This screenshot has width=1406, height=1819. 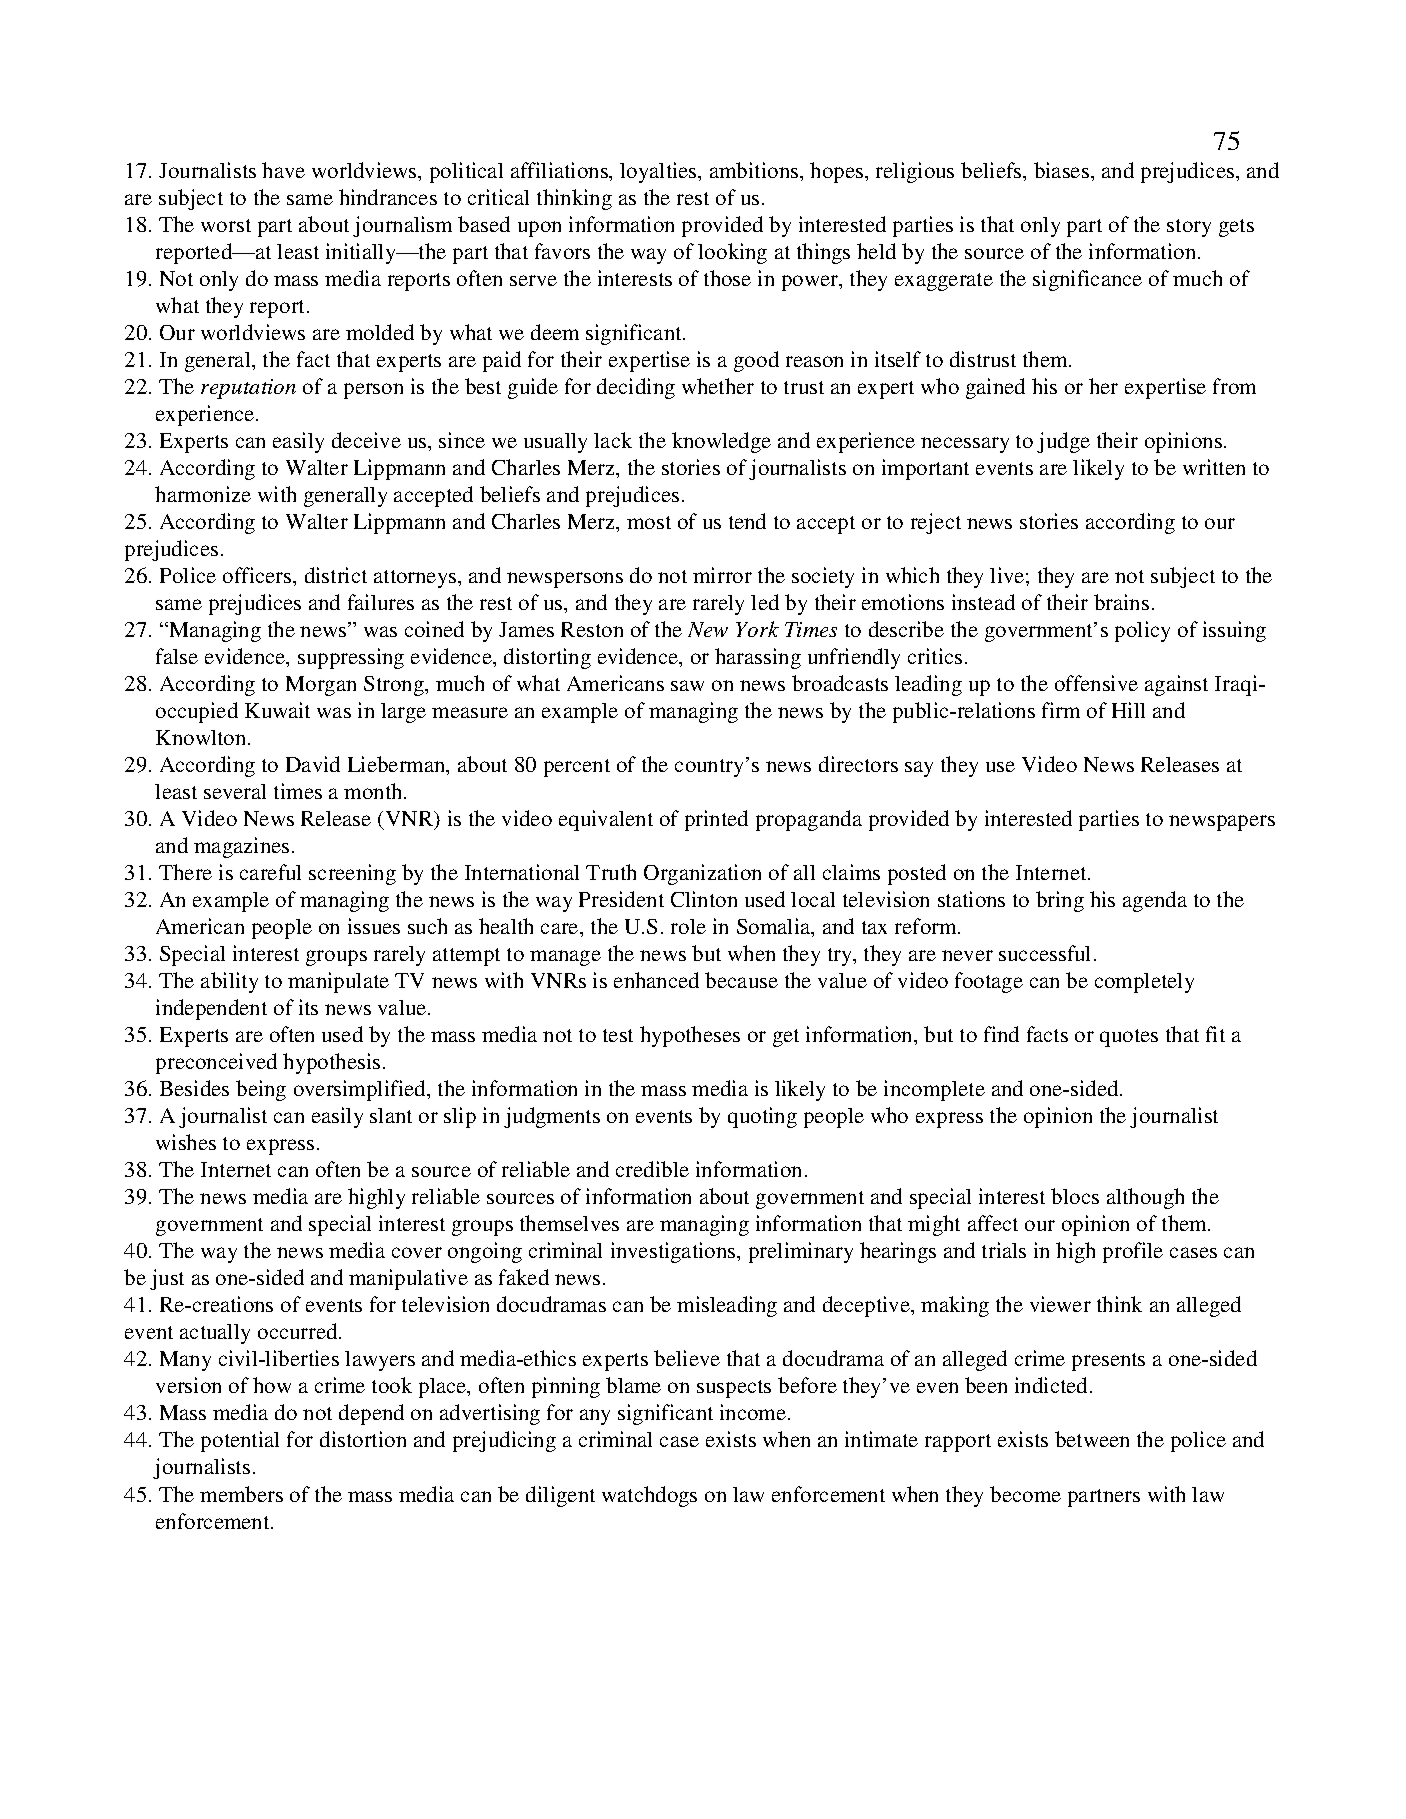 I want to click on suppressing, so click(x=351, y=658).
